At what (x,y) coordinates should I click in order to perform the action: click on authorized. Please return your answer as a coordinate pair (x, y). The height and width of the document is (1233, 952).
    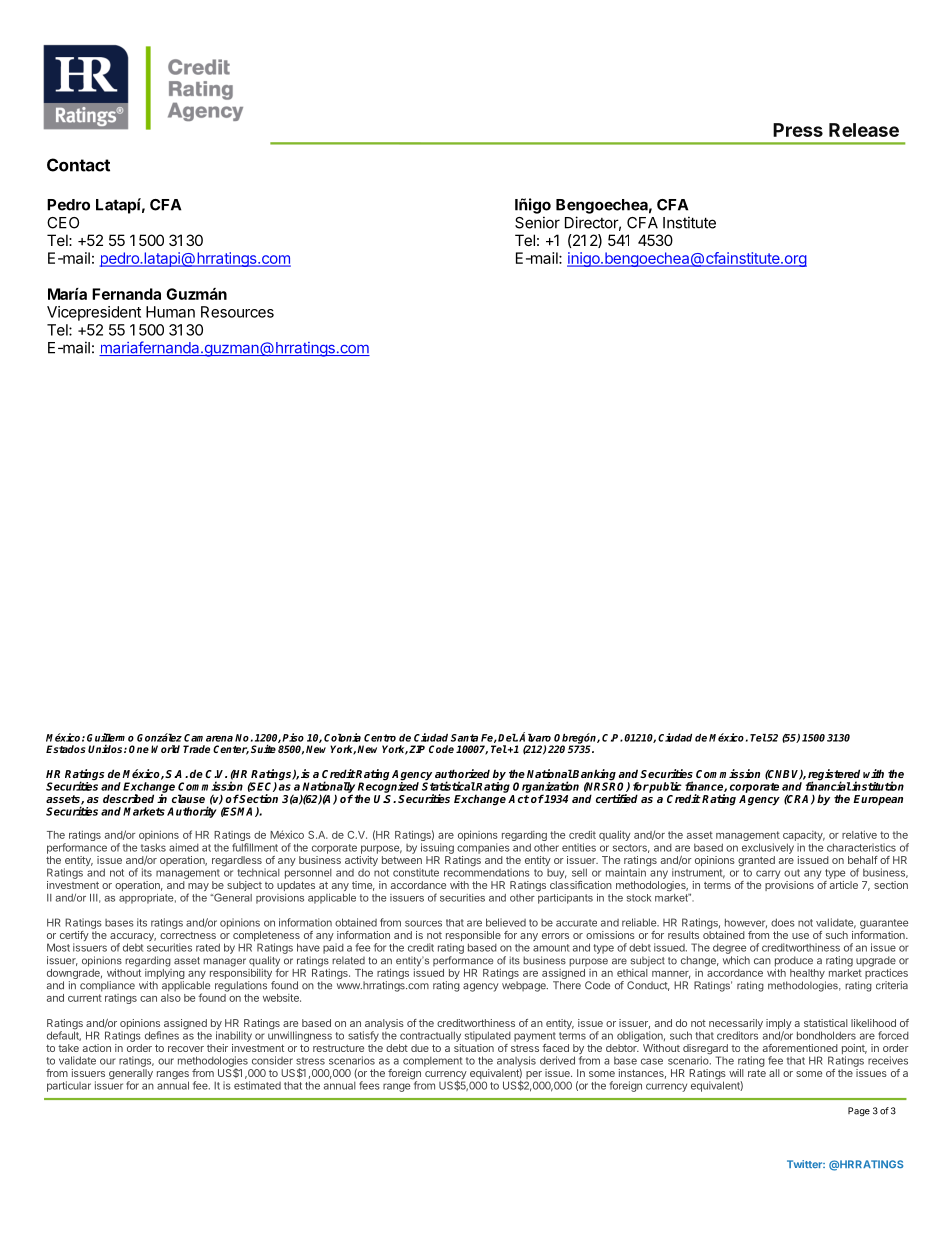
    Looking at the image, I should click on (462, 773).
